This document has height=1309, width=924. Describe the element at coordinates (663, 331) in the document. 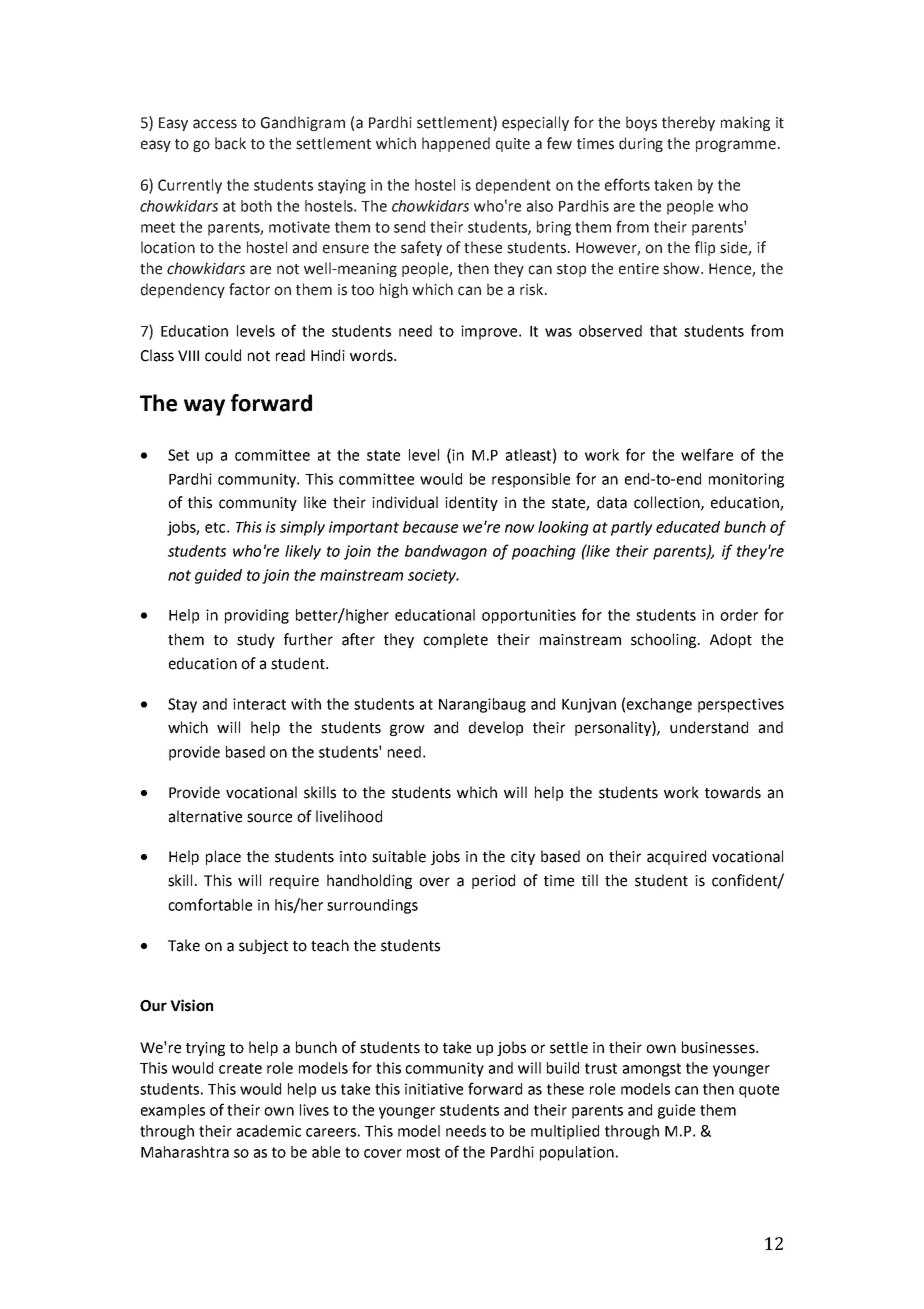

I see `that` at that location.
